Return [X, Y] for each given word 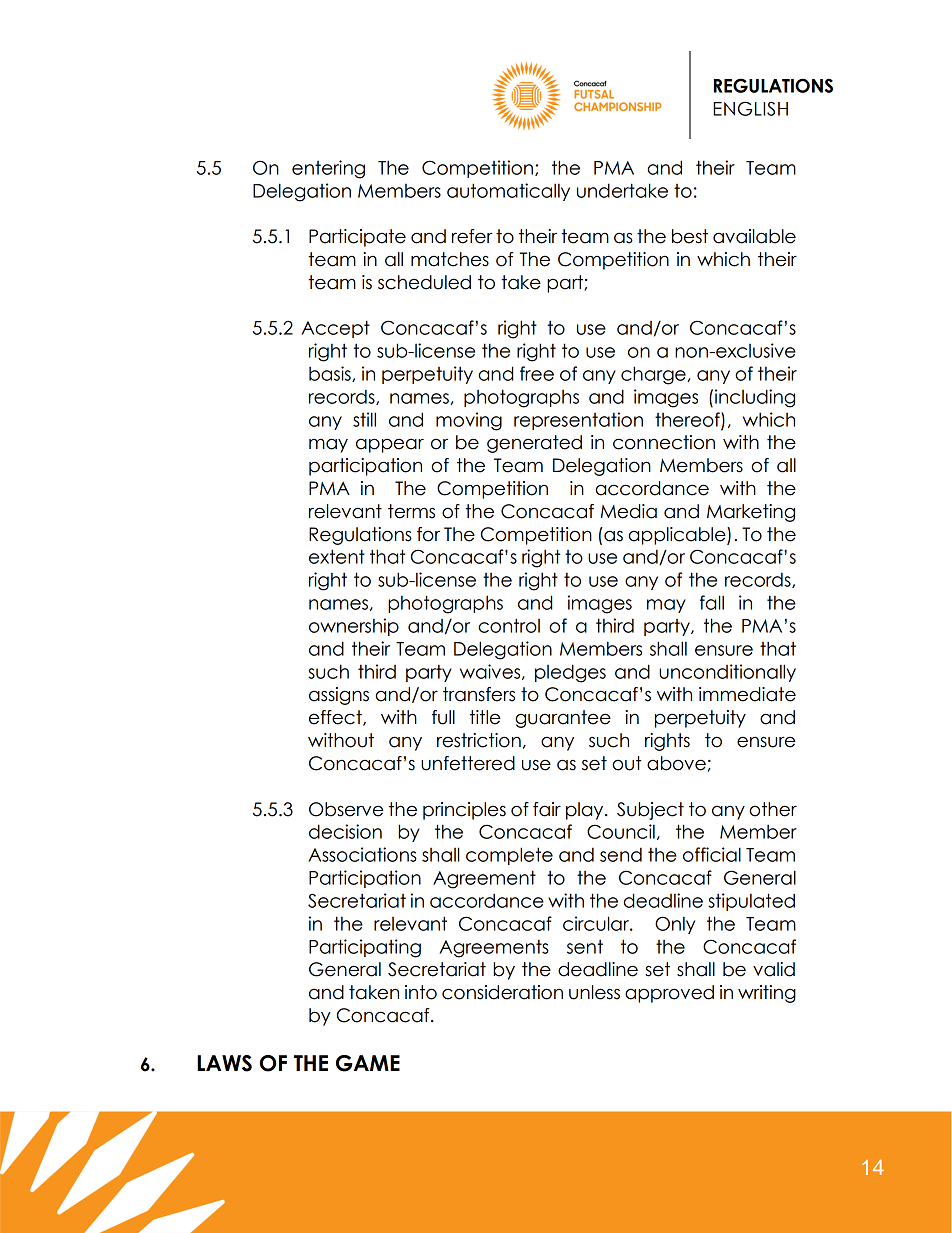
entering [328, 169]
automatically [508, 192]
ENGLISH [750, 108]
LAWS [224, 1063]
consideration [502, 992]
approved [669, 994]
